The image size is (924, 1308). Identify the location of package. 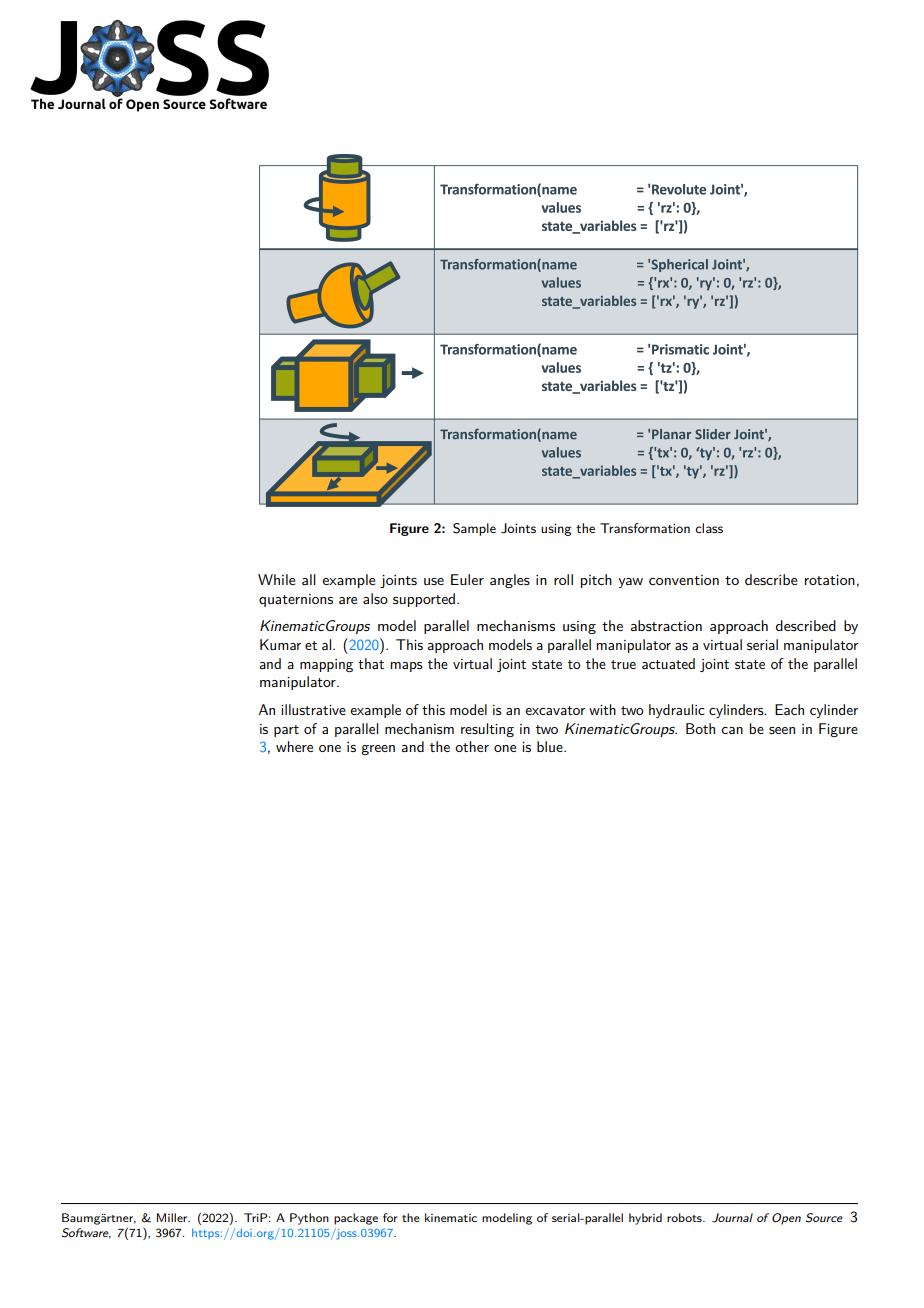
(356, 1219).
